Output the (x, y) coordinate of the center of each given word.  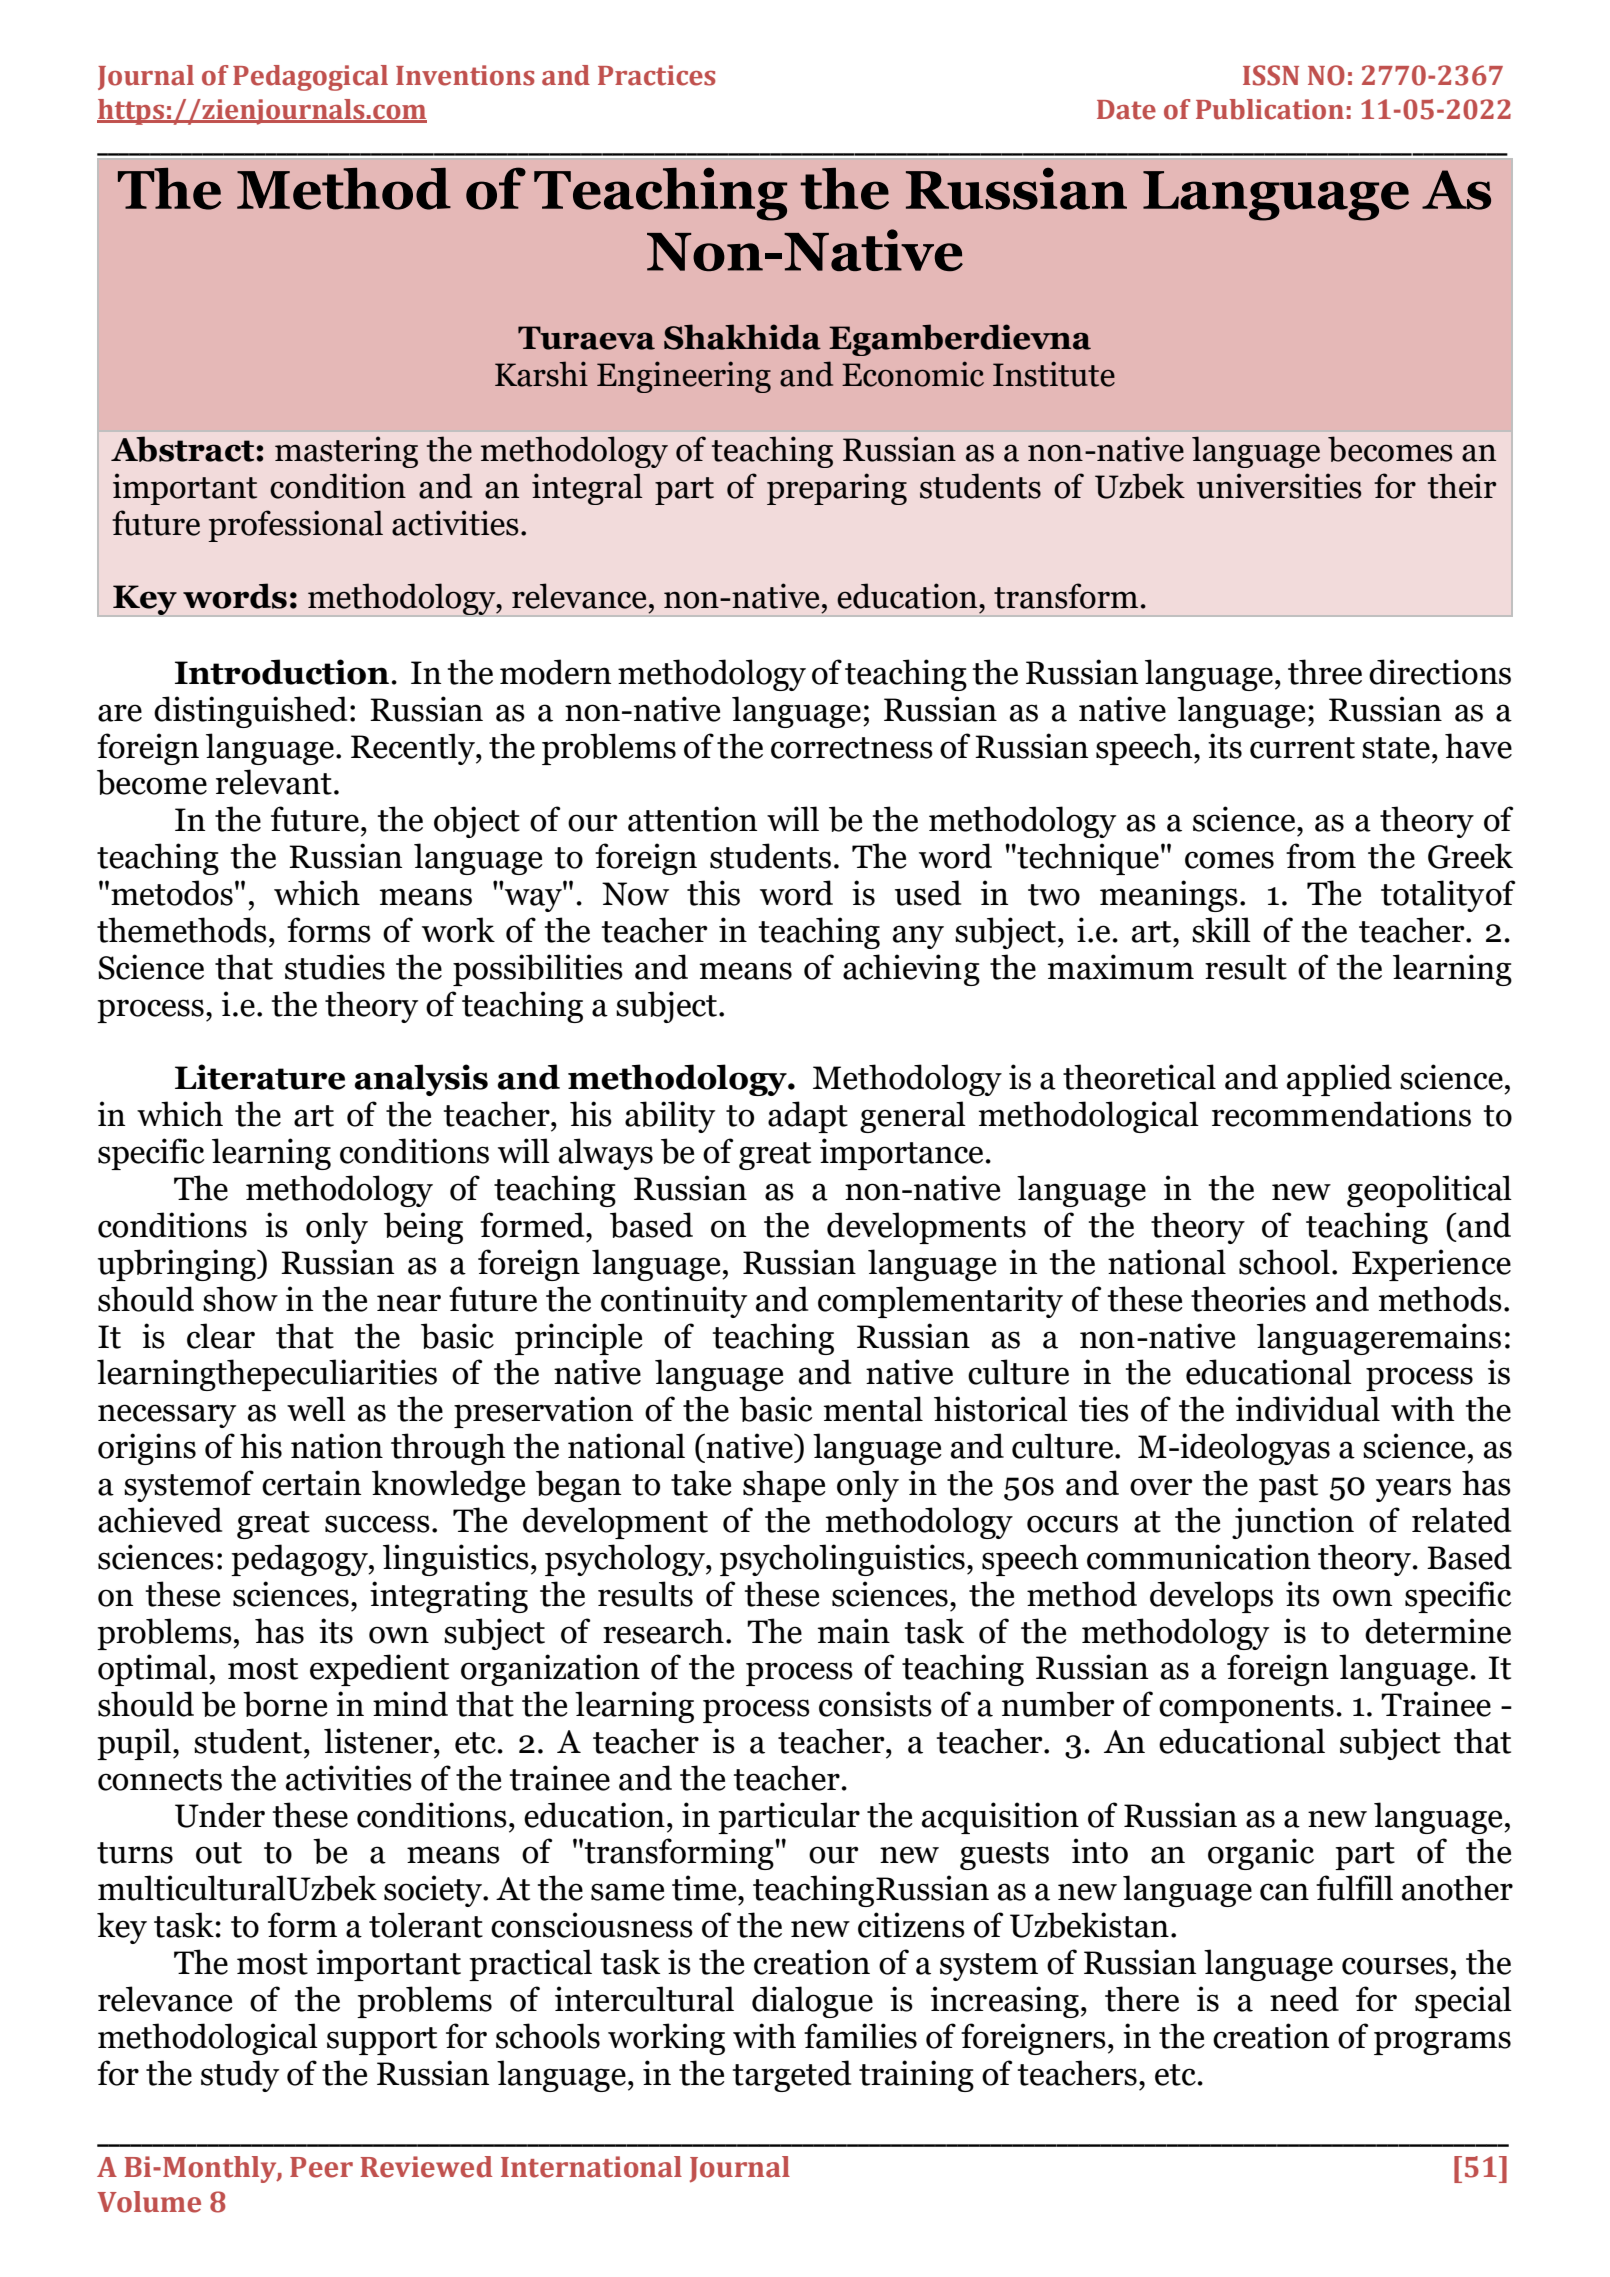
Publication (1270, 109)
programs (1442, 2043)
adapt (808, 1117)
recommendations (1341, 1114)
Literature (260, 1077)
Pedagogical (310, 78)
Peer (321, 2167)
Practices (656, 75)
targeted (791, 2076)
